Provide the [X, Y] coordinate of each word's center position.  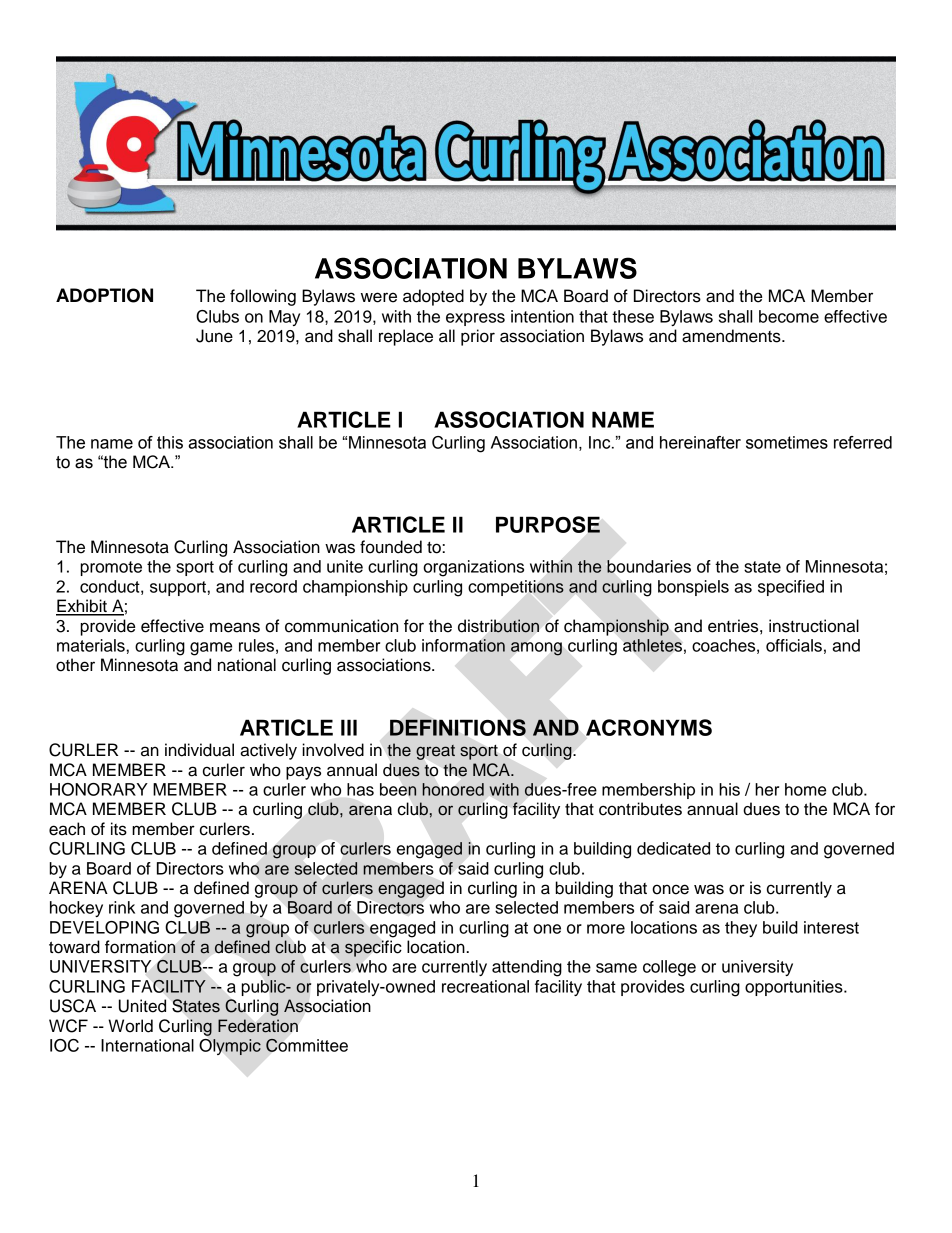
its [119, 829]
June [214, 336]
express [475, 319]
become [789, 316]
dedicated [673, 848]
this [170, 442]
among [536, 649]
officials [794, 645]
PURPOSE [548, 524]
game [211, 649]
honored [453, 789]
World [130, 1026]
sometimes [787, 442]
